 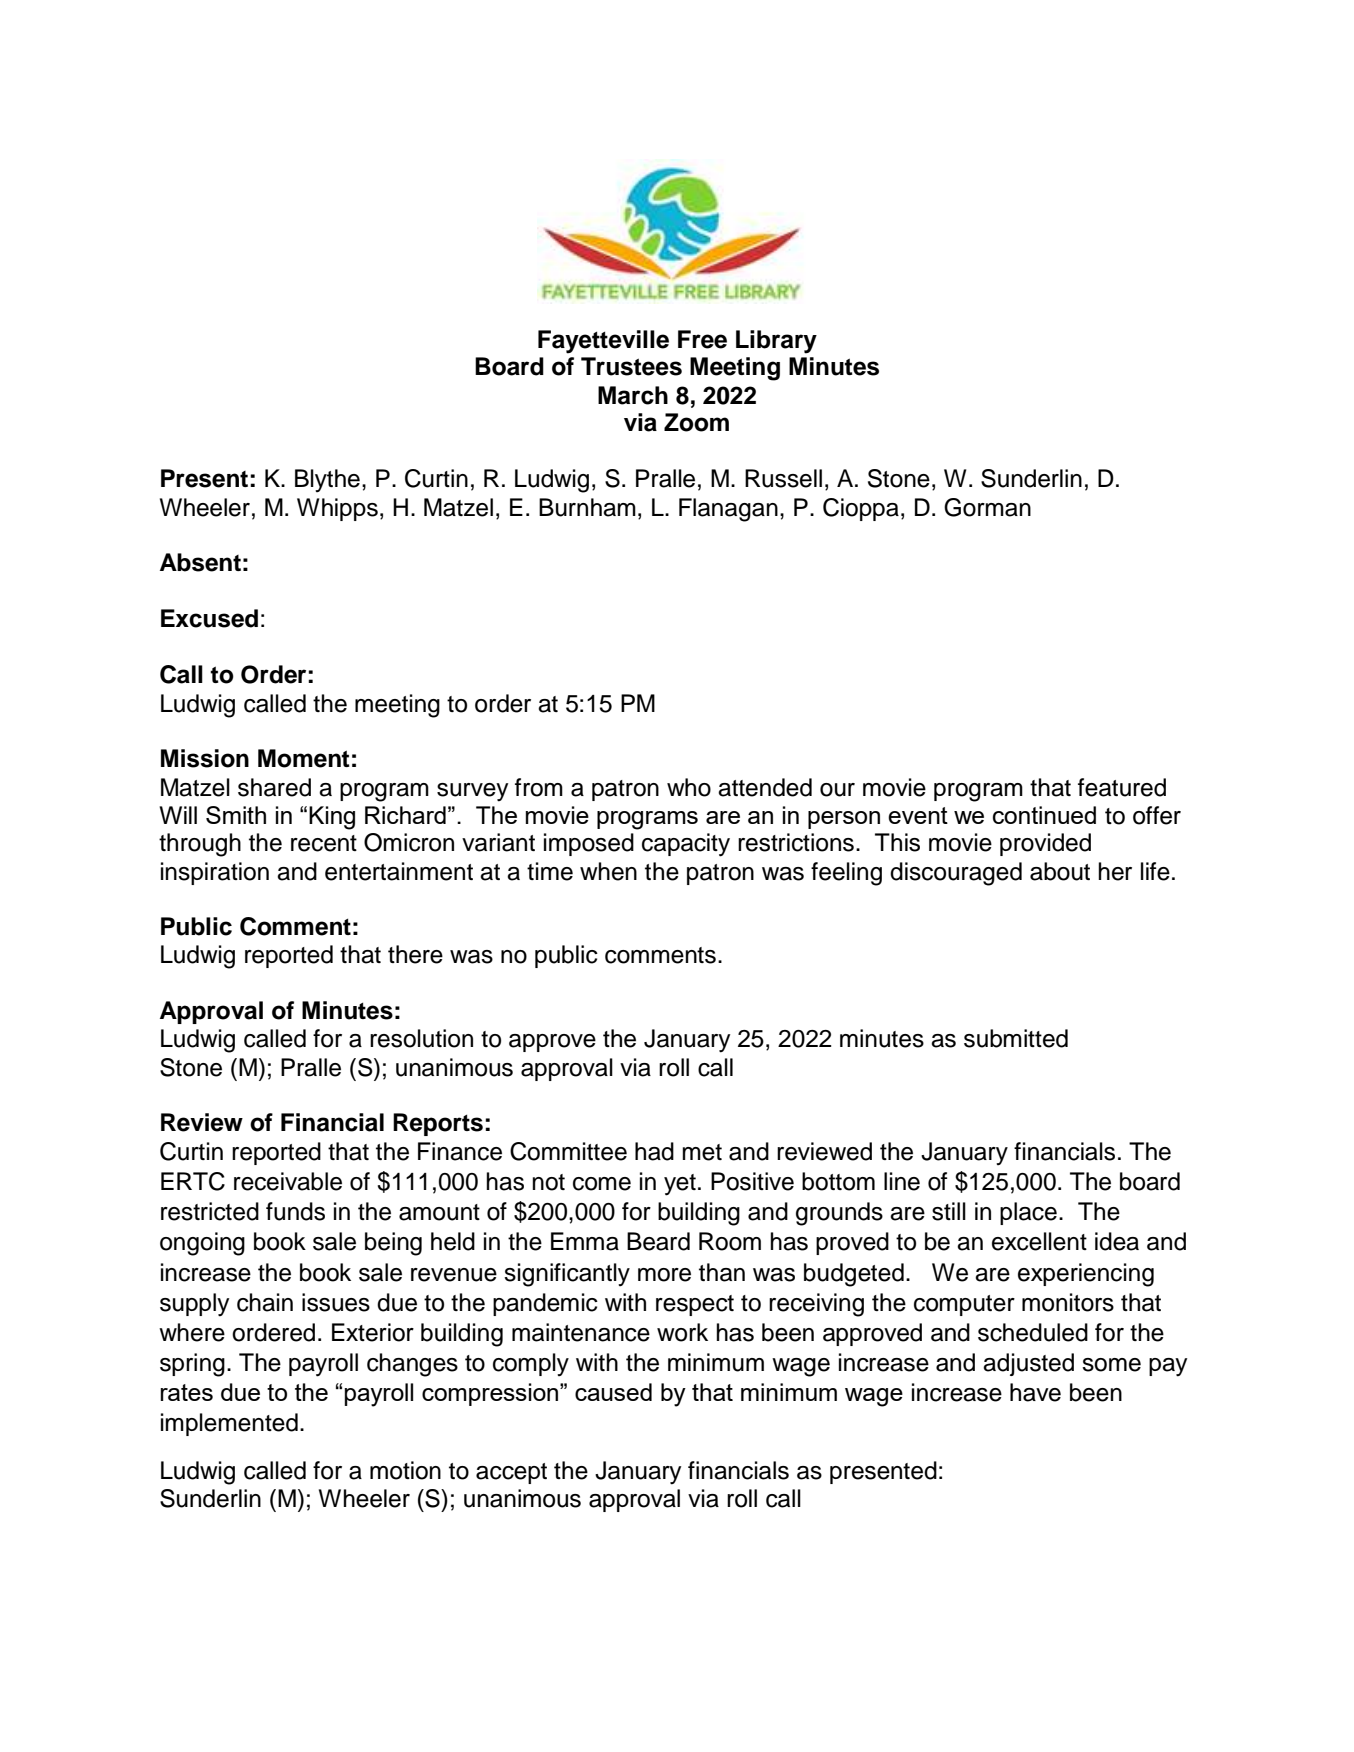 I want to click on Blythe, so click(x=327, y=480).
